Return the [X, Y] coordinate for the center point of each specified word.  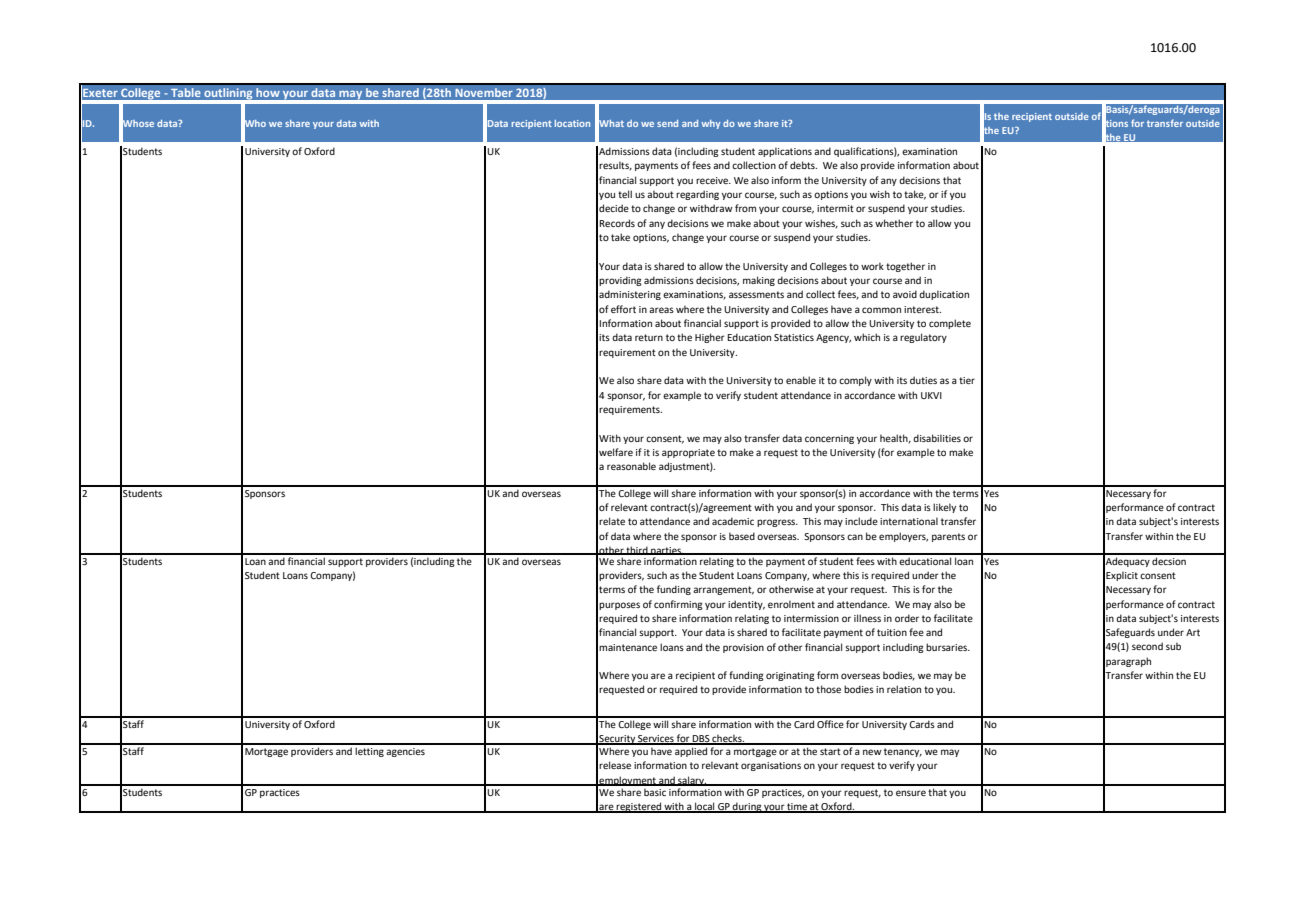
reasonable [631, 466]
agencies [405, 752]
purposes [619, 606]
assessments [756, 294]
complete [950, 324]
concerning [829, 439]
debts [803, 165]
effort [623, 309]
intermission [811, 618]
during [747, 807]
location [572, 123]
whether [894, 223]
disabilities [937, 438]
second [1147, 646]
